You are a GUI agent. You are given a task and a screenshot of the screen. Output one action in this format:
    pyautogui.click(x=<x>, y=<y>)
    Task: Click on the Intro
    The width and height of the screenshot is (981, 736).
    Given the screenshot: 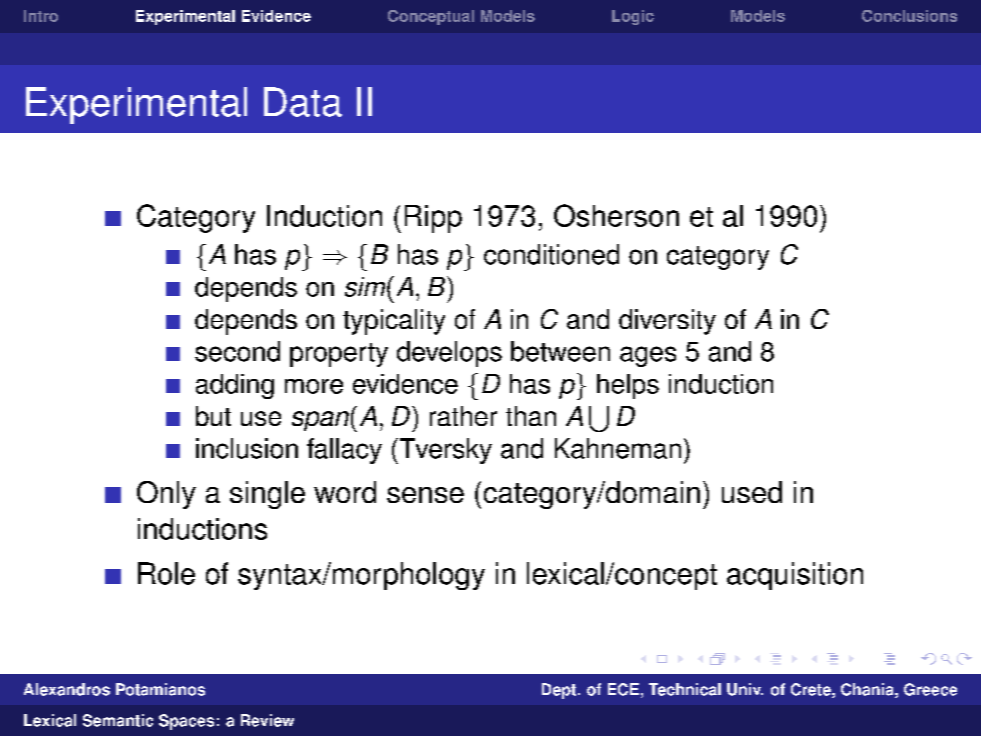 What is the action you would take?
    pyautogui.click(x=41, y=16)
